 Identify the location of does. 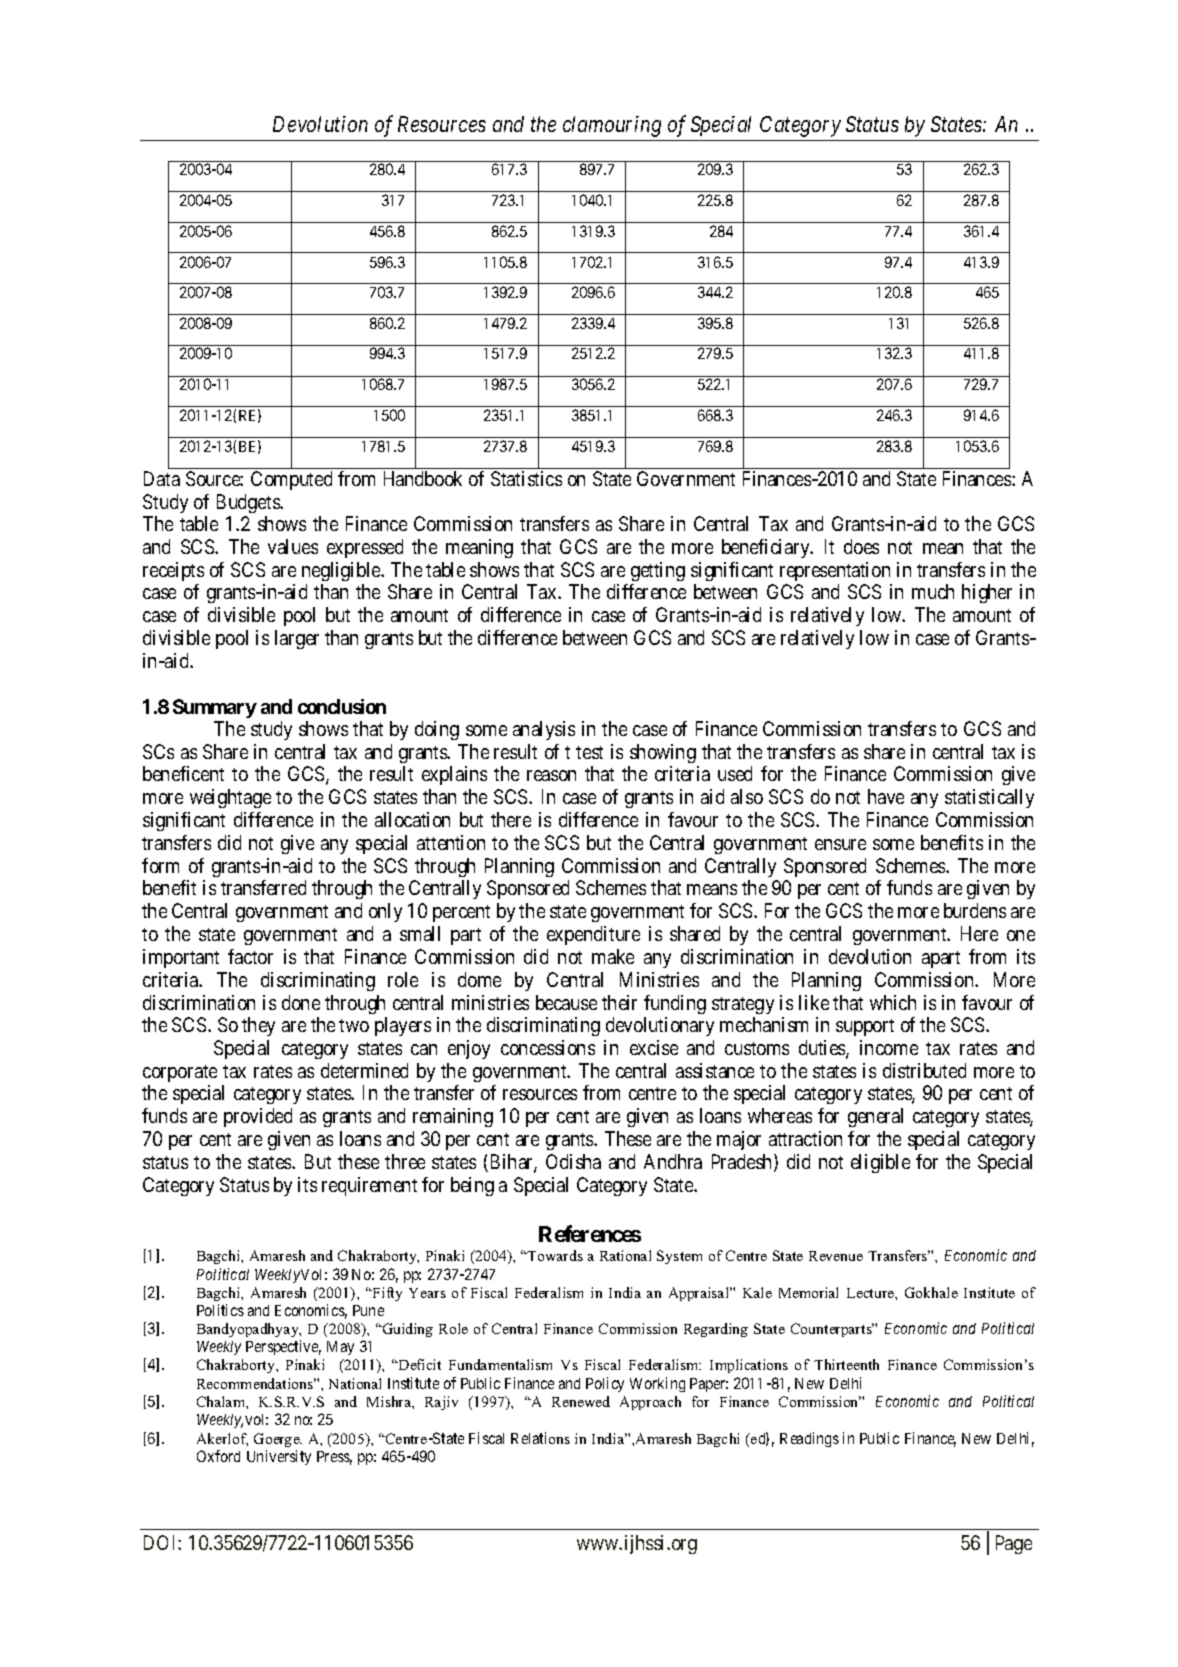
(861, 546).
